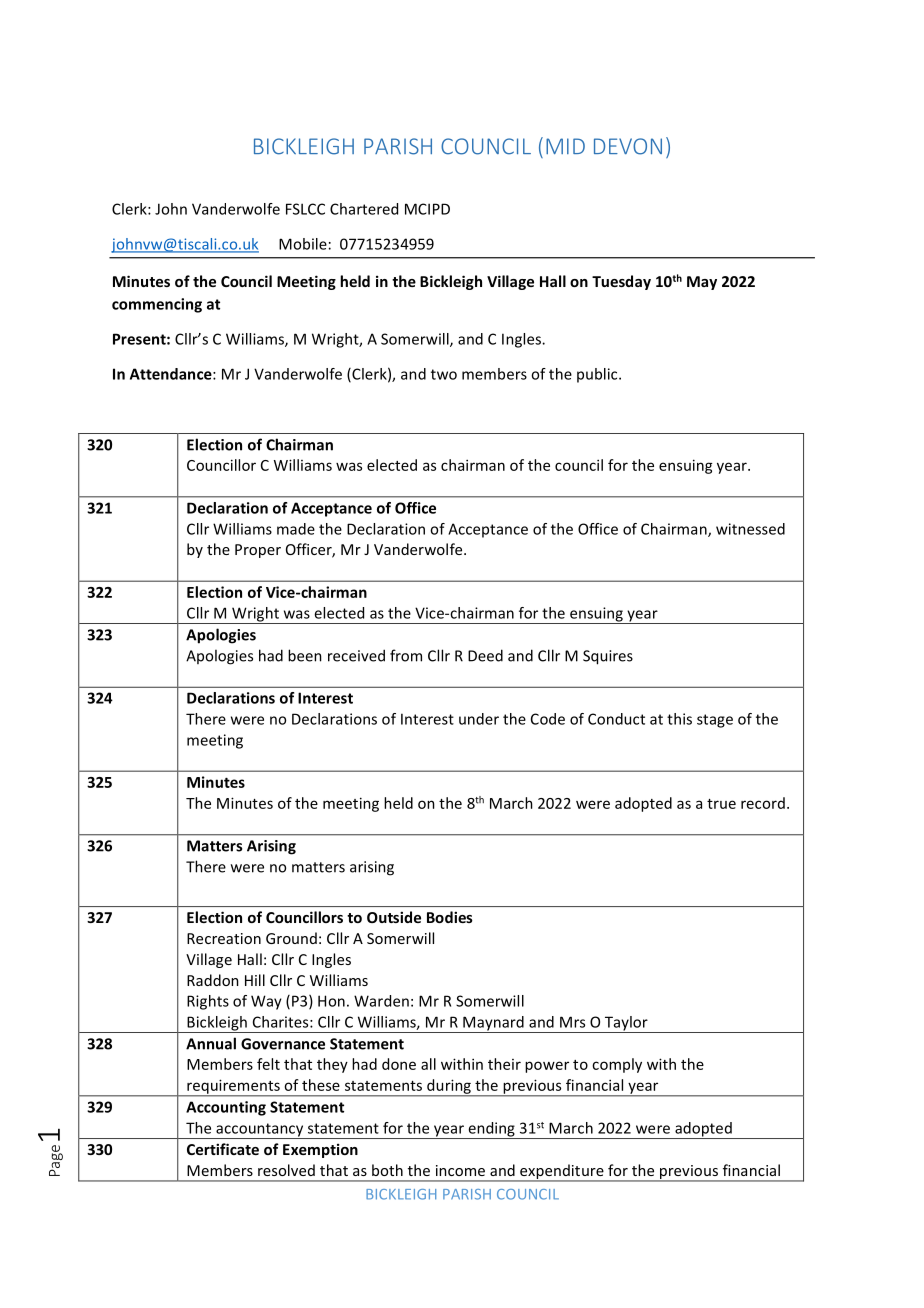 This image has width=924, height=1308. What do you see at coordinates (364, 209) in the image?
I see `Chartered` at bounding box center [364, 209].
